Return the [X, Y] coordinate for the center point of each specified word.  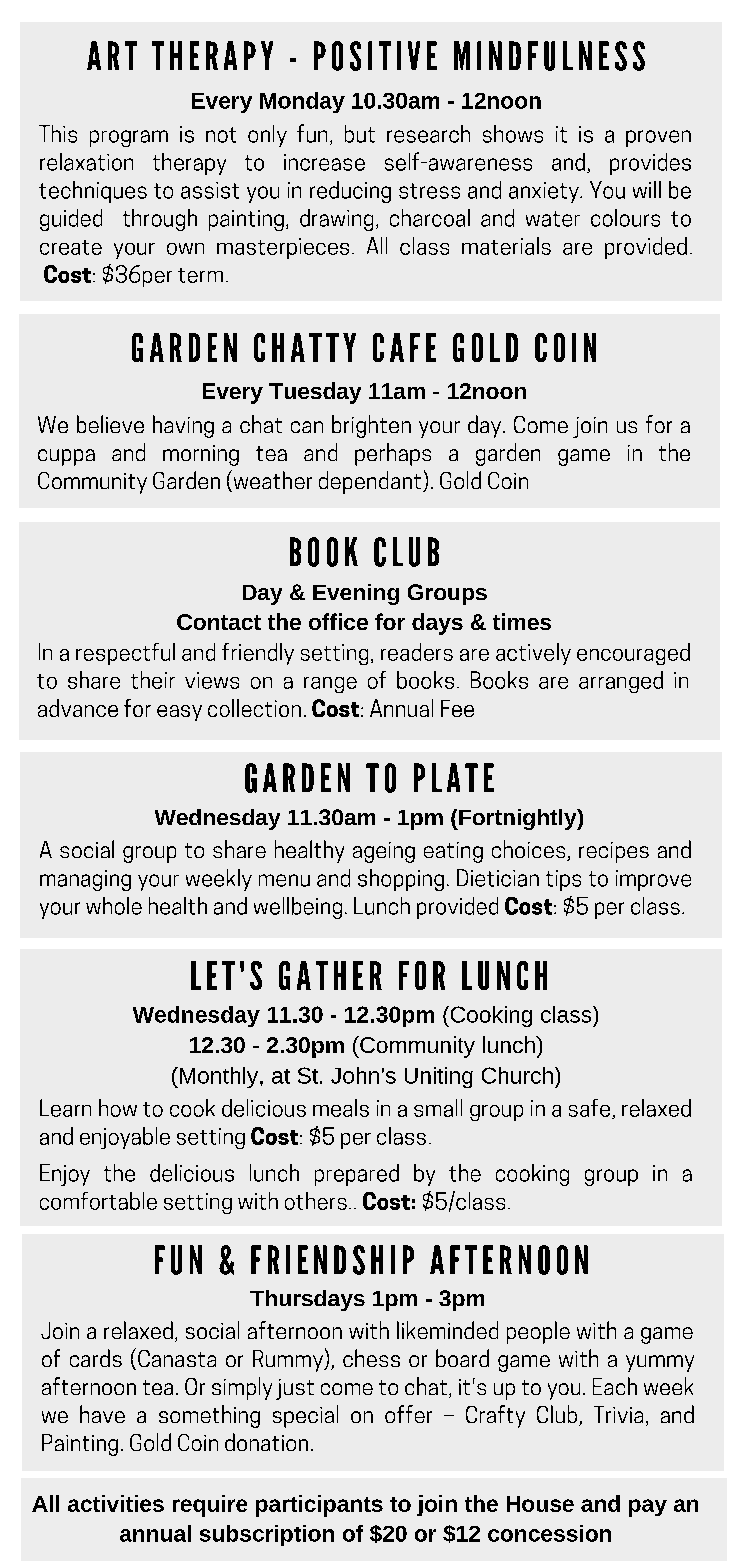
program [129, 138]
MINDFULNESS [549, 56]
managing [85, 880]
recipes [614, 852]
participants [319, 1506]
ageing [384, 852]
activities [116, 1503]
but [360, 134]
